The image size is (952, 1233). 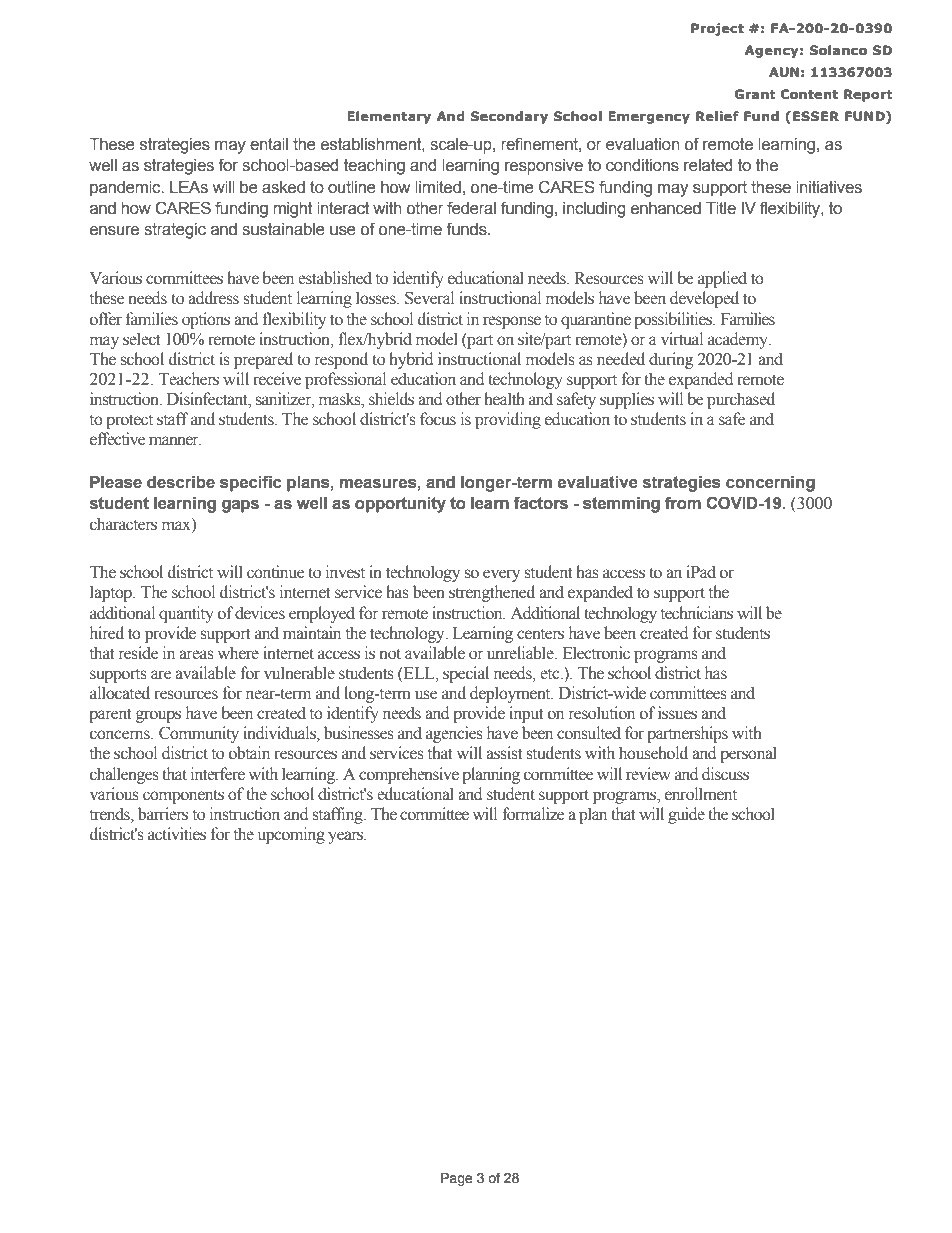 I want to click on applied, so click(x=722, y=279).
